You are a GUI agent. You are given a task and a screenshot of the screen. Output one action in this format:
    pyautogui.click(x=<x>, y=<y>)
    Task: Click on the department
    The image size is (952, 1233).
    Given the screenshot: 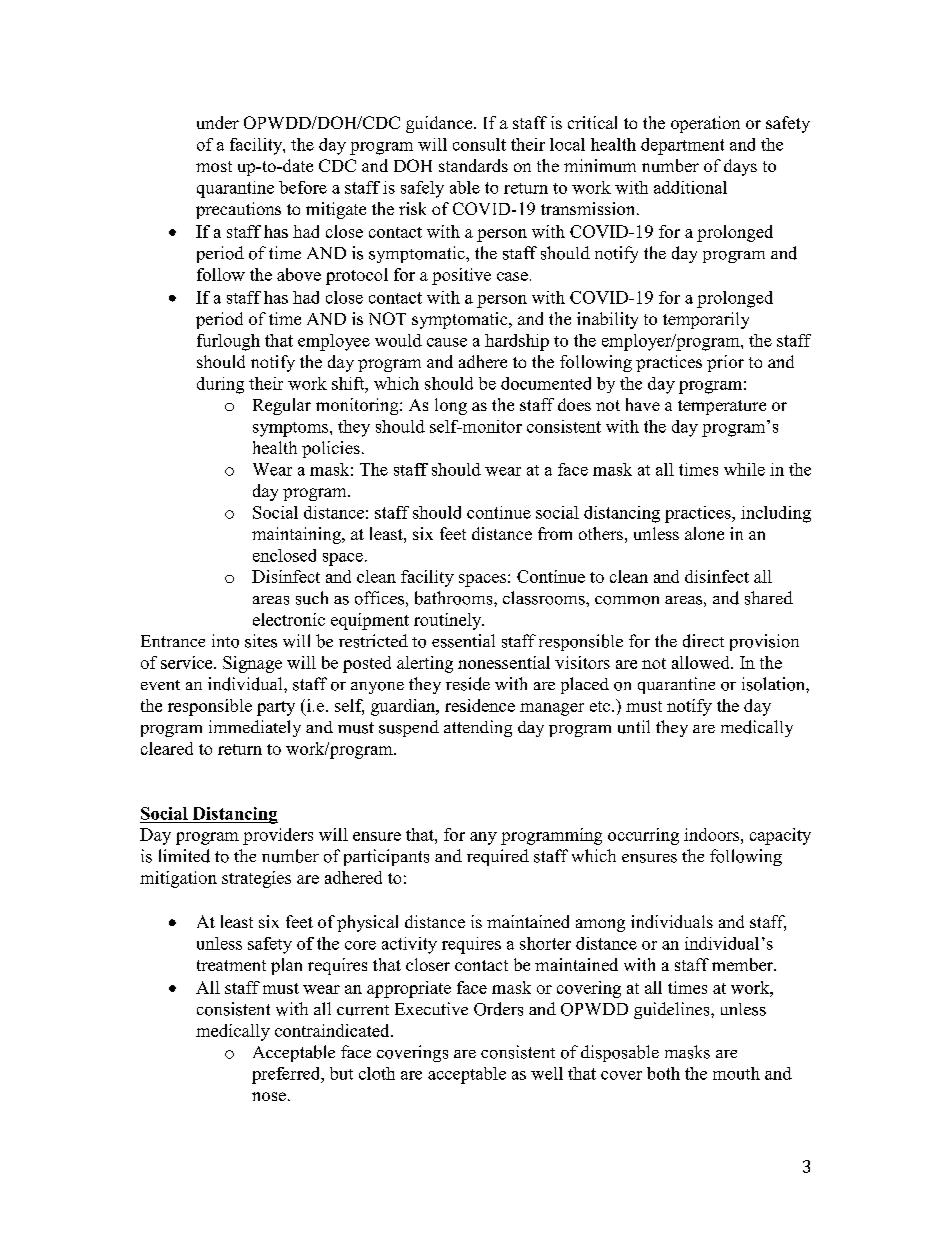 What is the action you would take?
    pyautogui.click(x=682, y=146)
